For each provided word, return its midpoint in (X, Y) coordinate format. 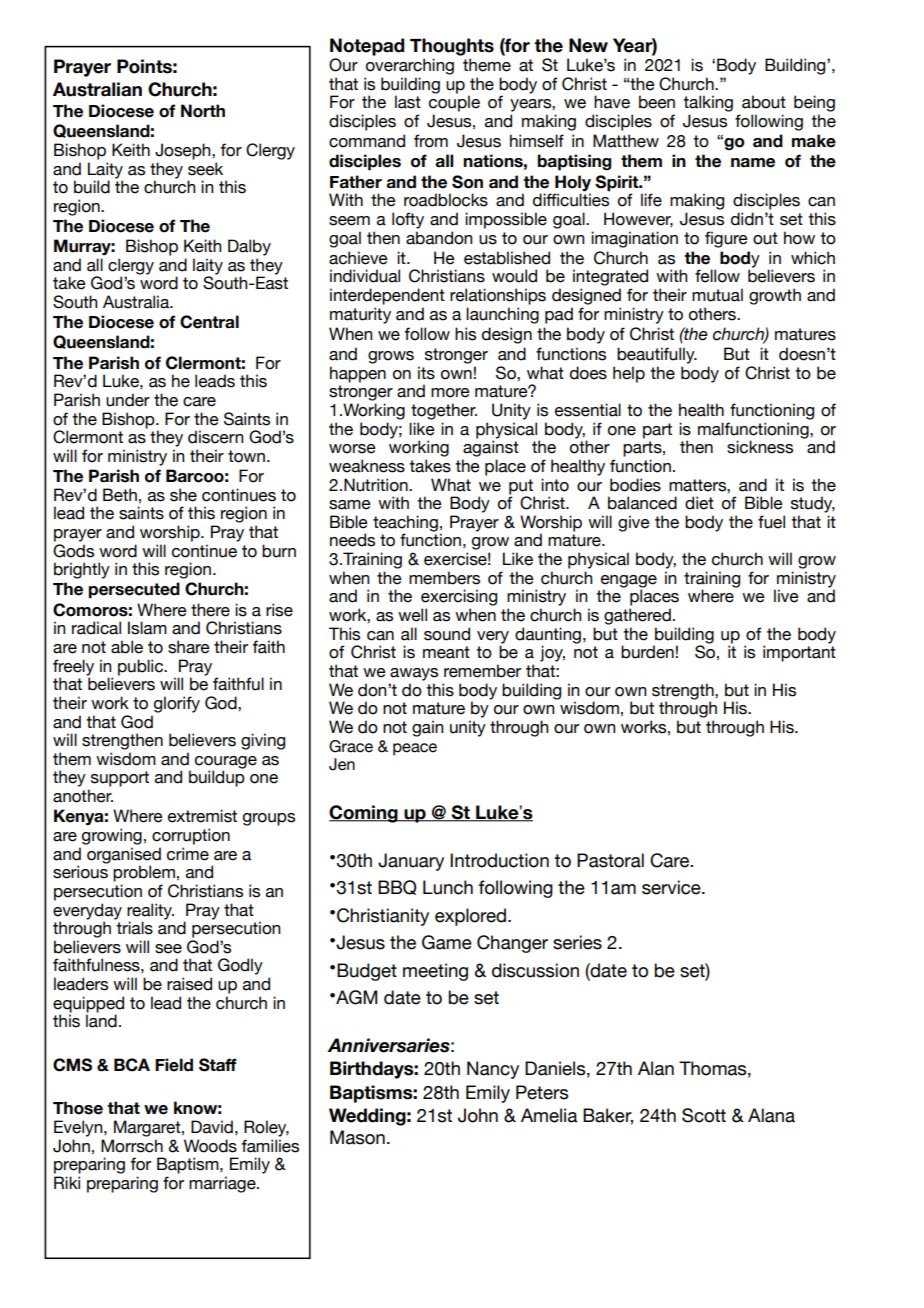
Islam (147, 628)
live (786, 596)
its (426, 373)
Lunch (448, 887)
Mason (357, 1137)
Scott (704, 1115)
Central (209, 322)
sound (447, 634)
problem (144, 873)
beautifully (657, 355)
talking (708, 103)
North (203, 111)
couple (454, 103)
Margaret (148, 1128)
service (672, 887)
